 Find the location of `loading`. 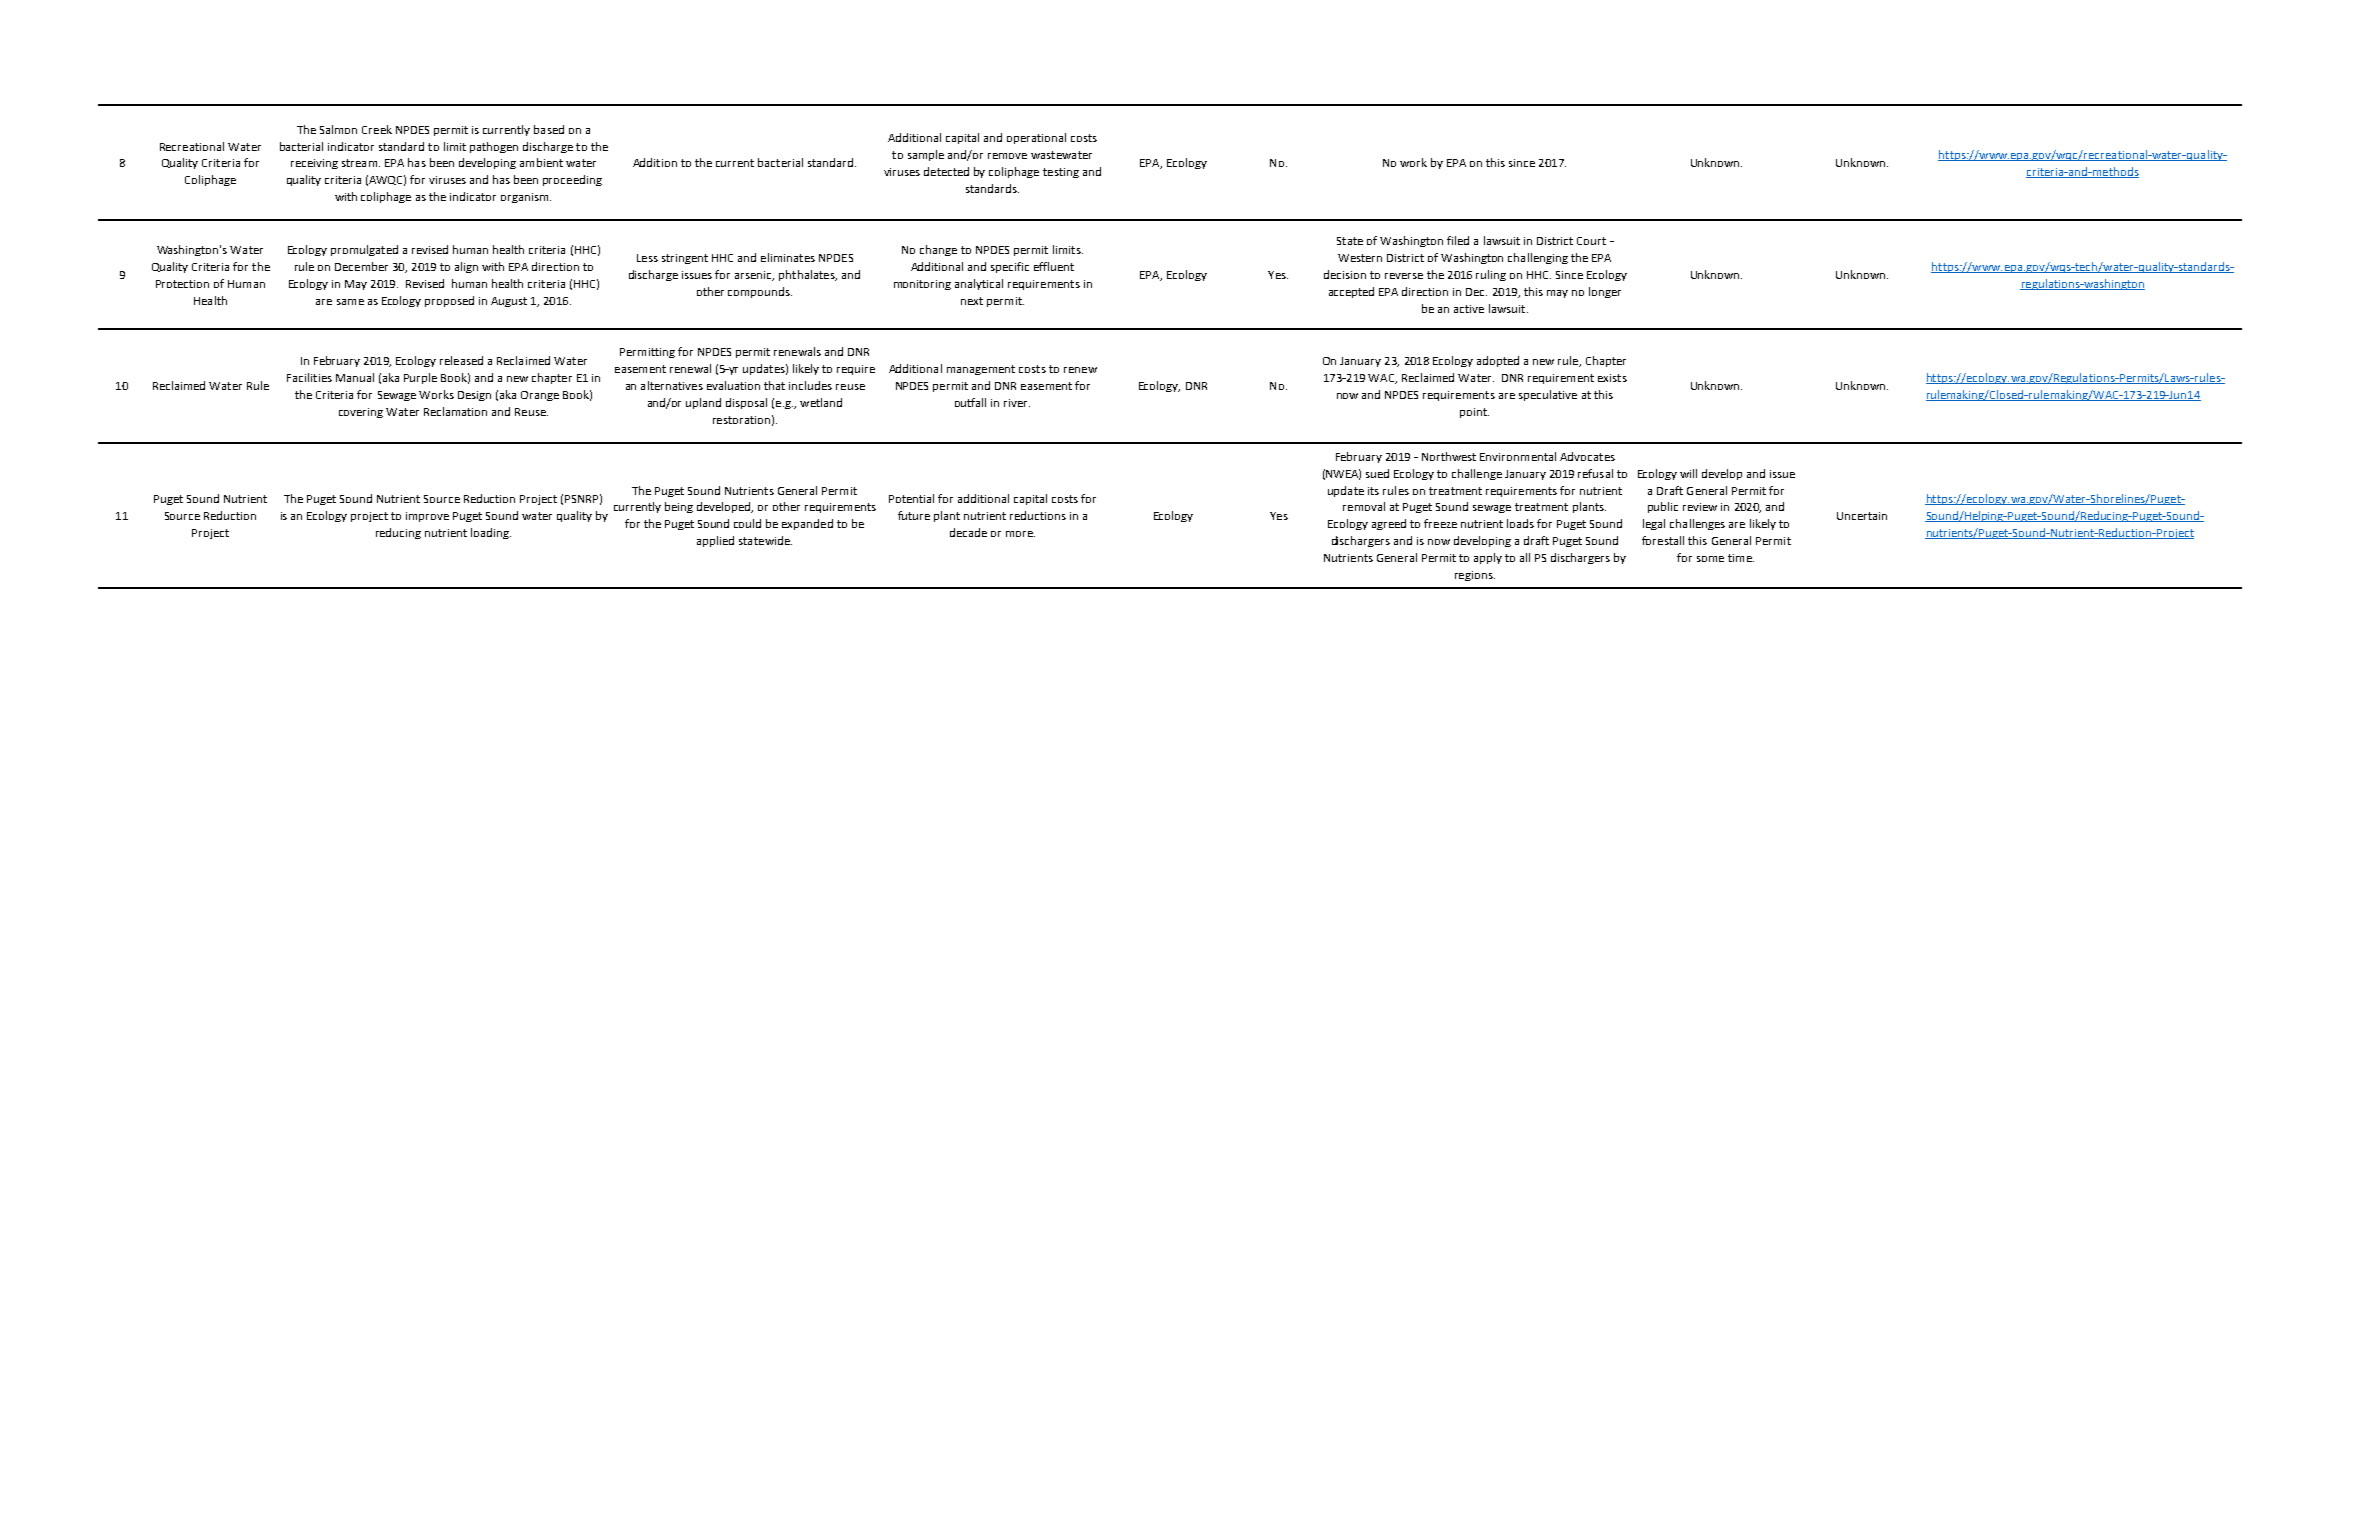

loading is located at coordinates (491, 533).
